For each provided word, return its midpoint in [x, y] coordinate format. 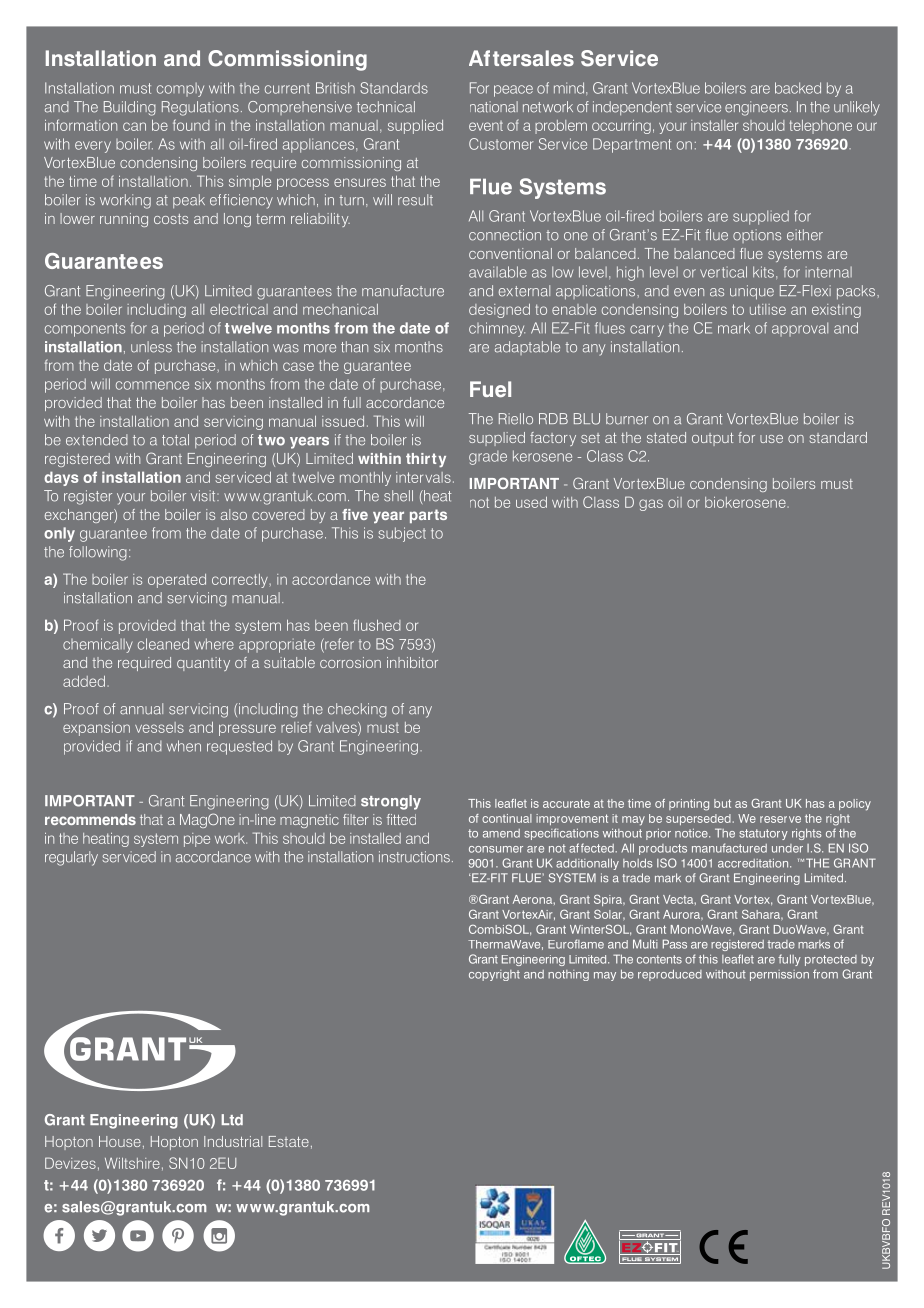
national [494, 107]
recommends [90, 819]
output [712, 439]
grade [488, 458]
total [175, 440]
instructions [414, 857]
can [134, 126]
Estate [289, 1141]
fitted [401, 819]
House [120, 1141]
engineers [756, 108]
